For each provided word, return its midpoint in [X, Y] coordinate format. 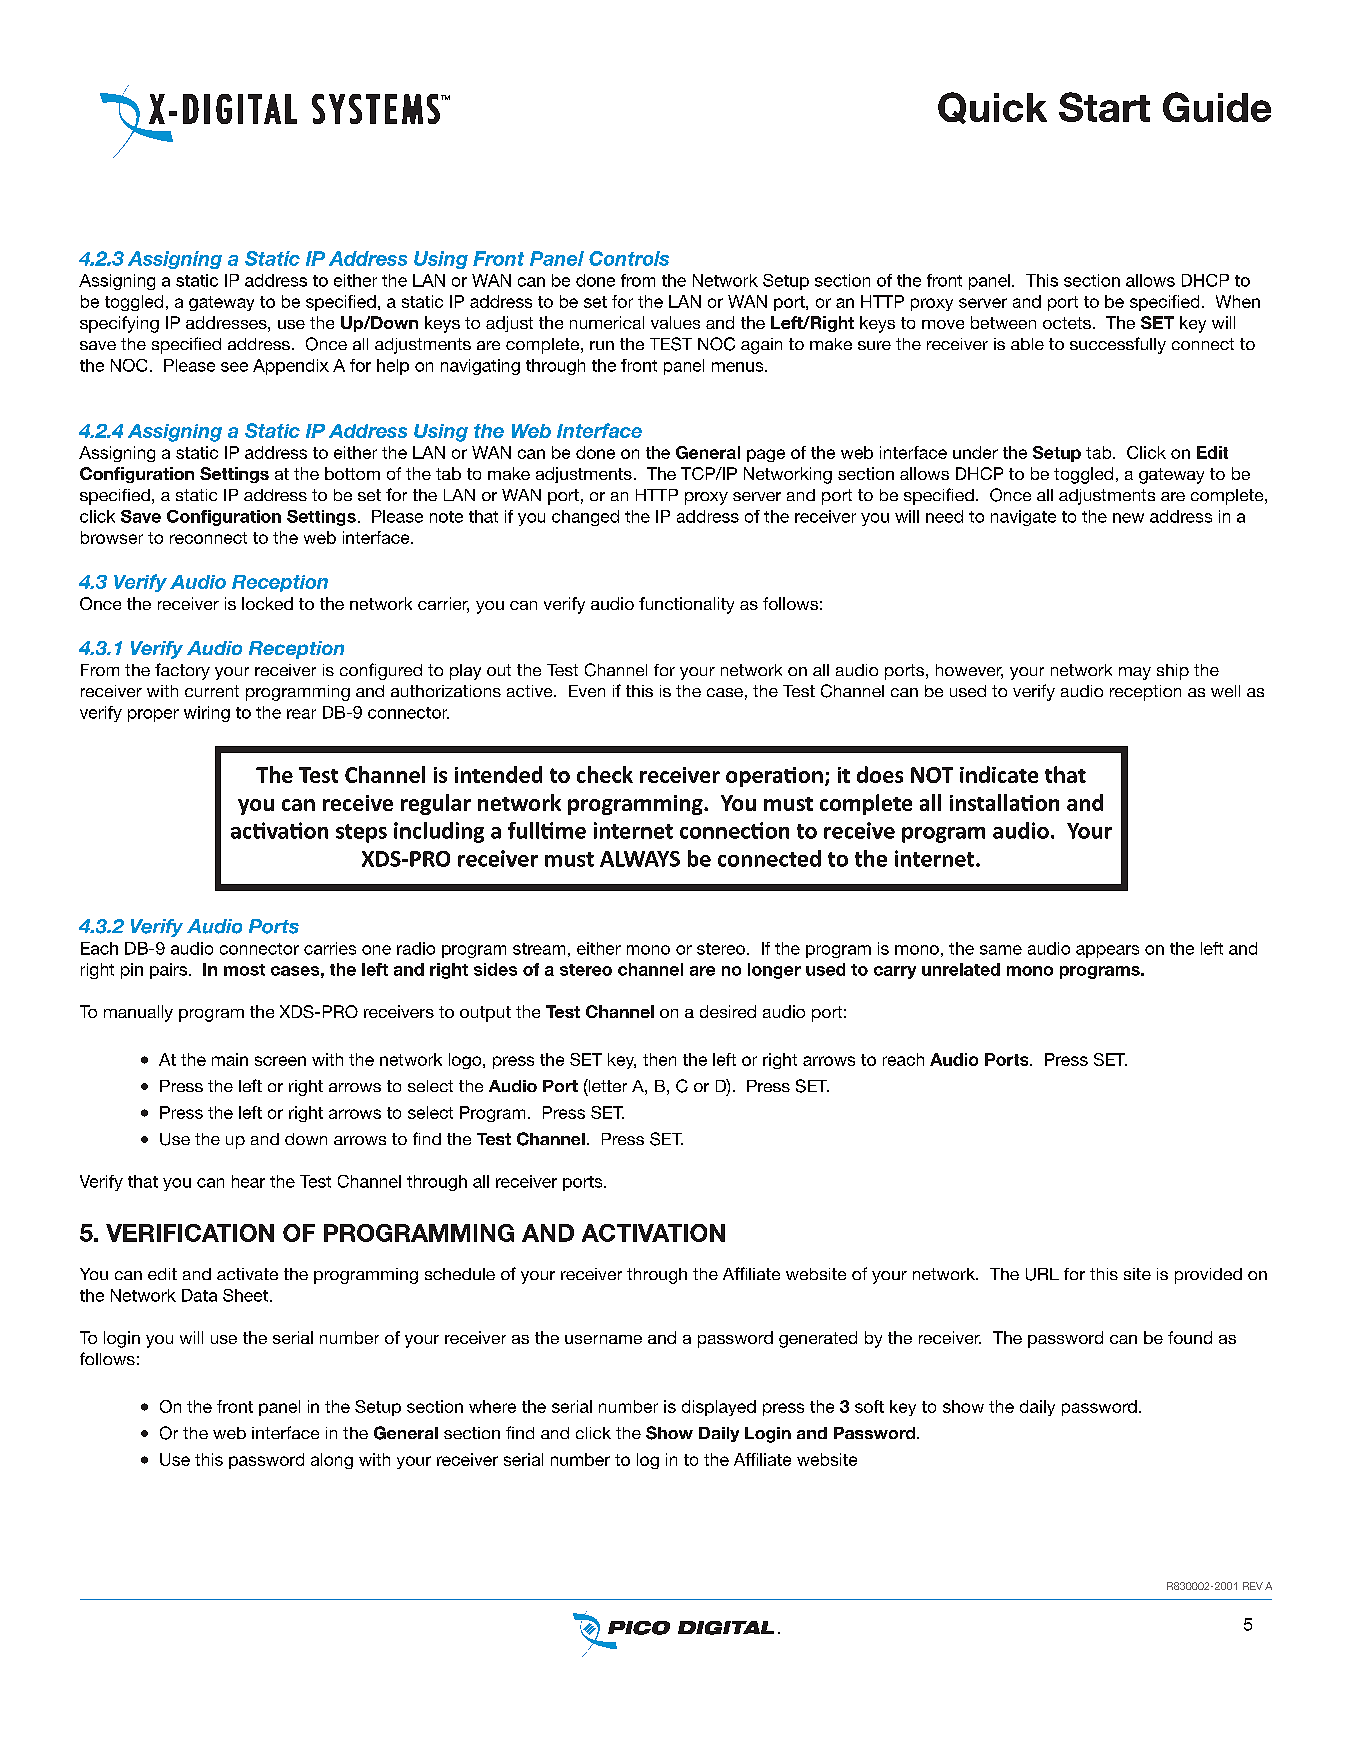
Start [1104, 107]
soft [869, 1406]
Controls [629, 258]
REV [1253, 1586]
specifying [119, 324]
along [332, 1461]
